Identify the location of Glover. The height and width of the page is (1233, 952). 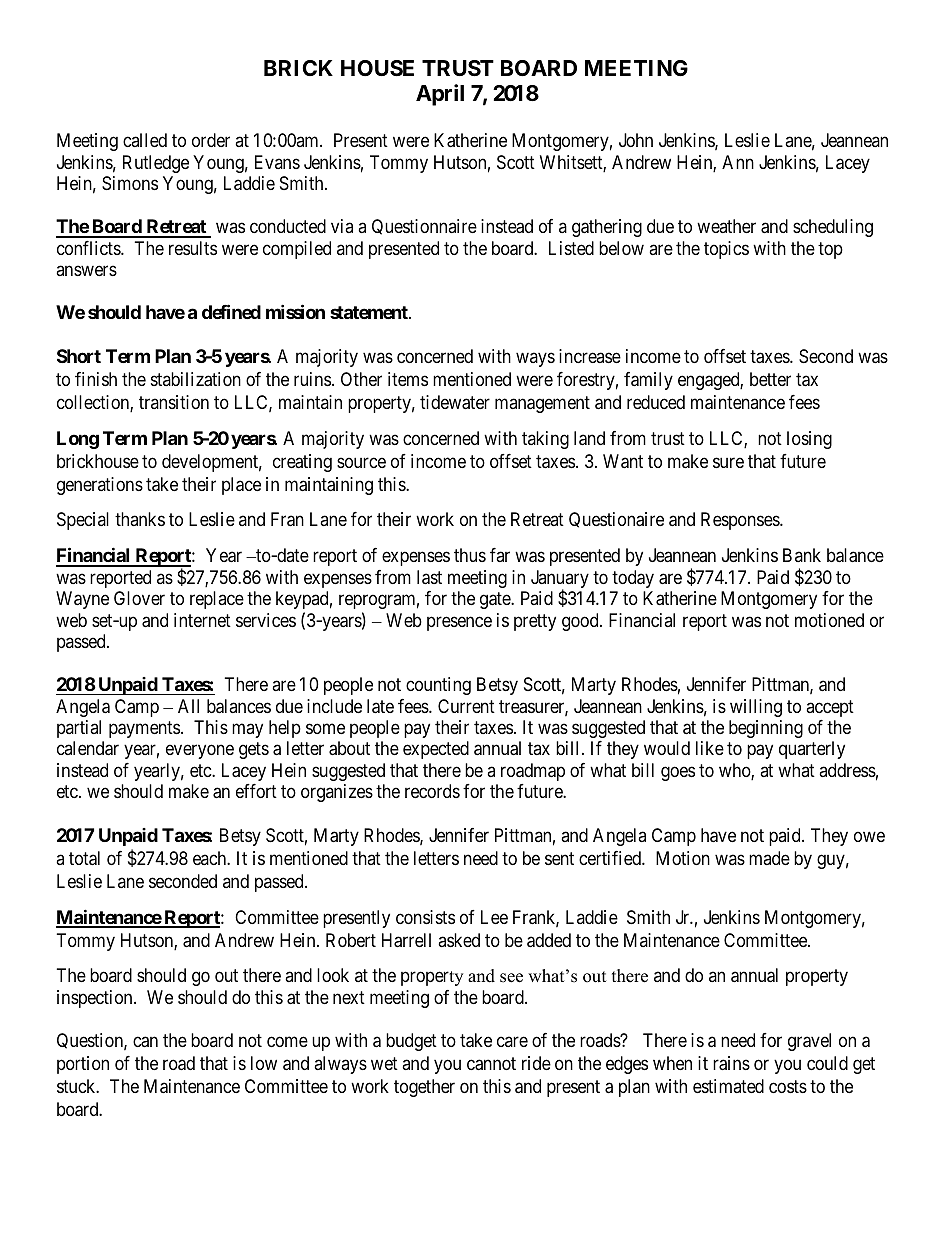
(139, 598).
